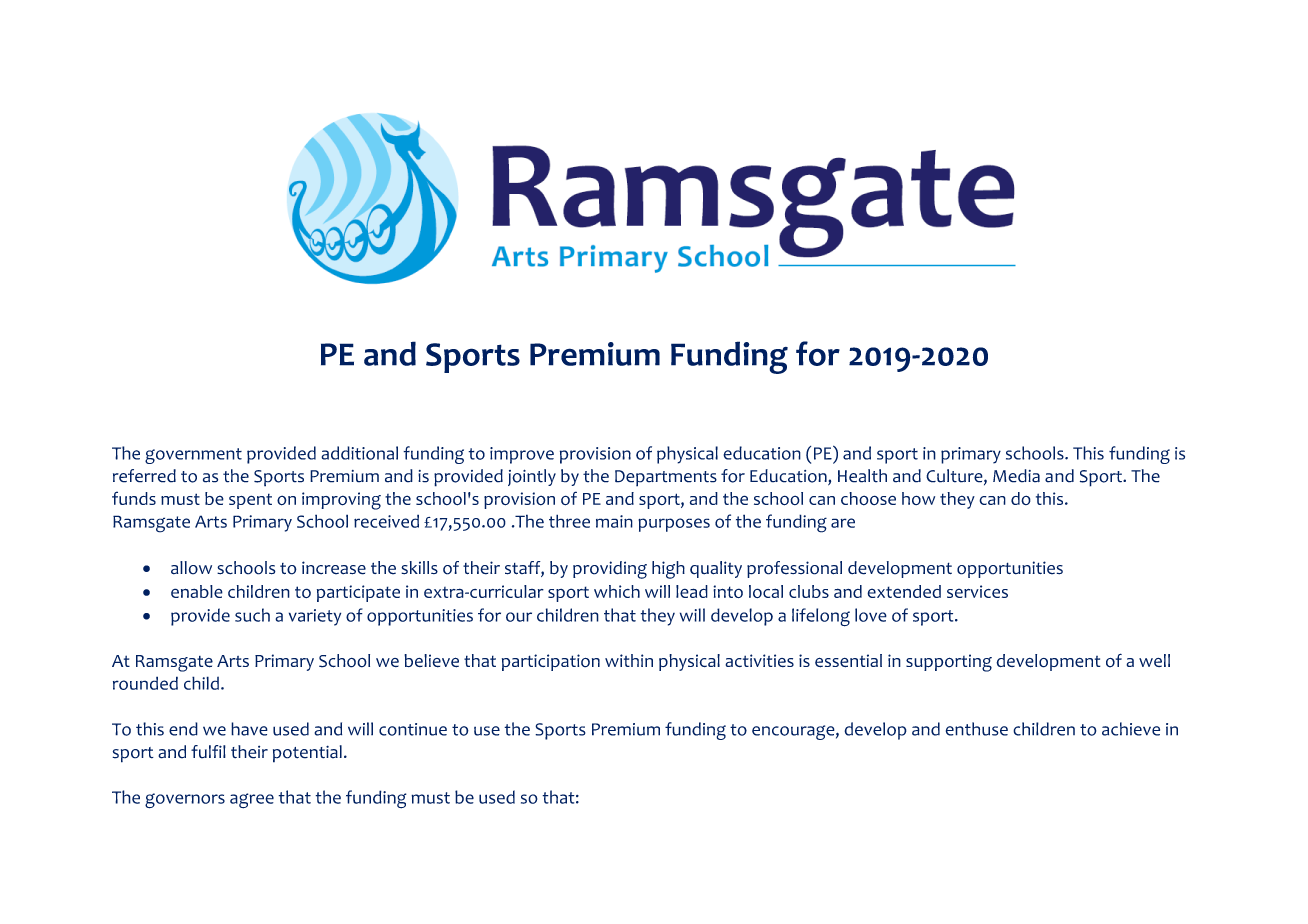 Image resolution: width=1308 pixels, height=924 pixels. I want to click on government, so click(193, 456).
